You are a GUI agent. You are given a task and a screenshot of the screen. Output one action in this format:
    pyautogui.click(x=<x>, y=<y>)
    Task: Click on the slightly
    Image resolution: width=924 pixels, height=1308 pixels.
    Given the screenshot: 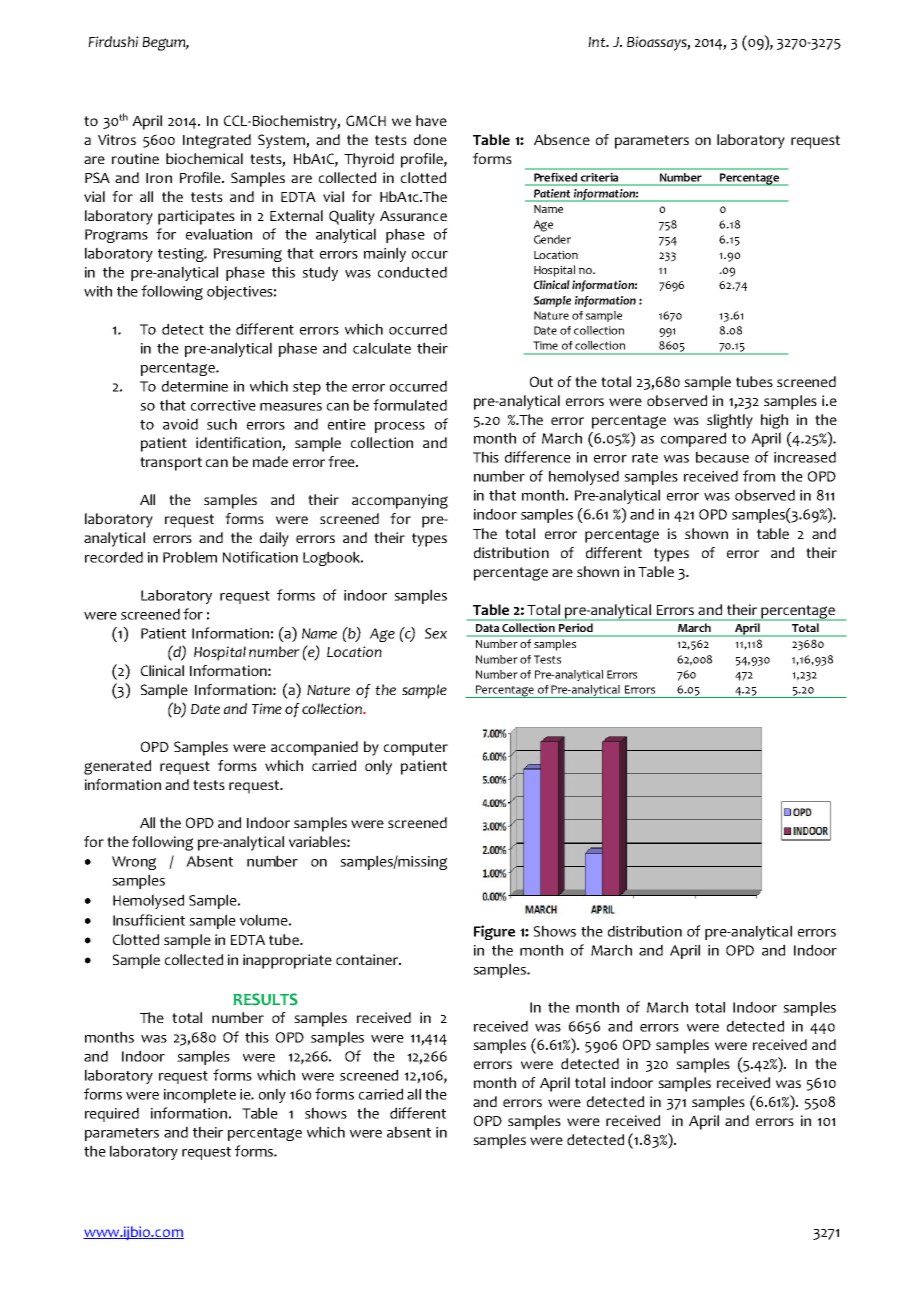 What is the action you would take?
    pyautogui.click(x=730, y=421)
